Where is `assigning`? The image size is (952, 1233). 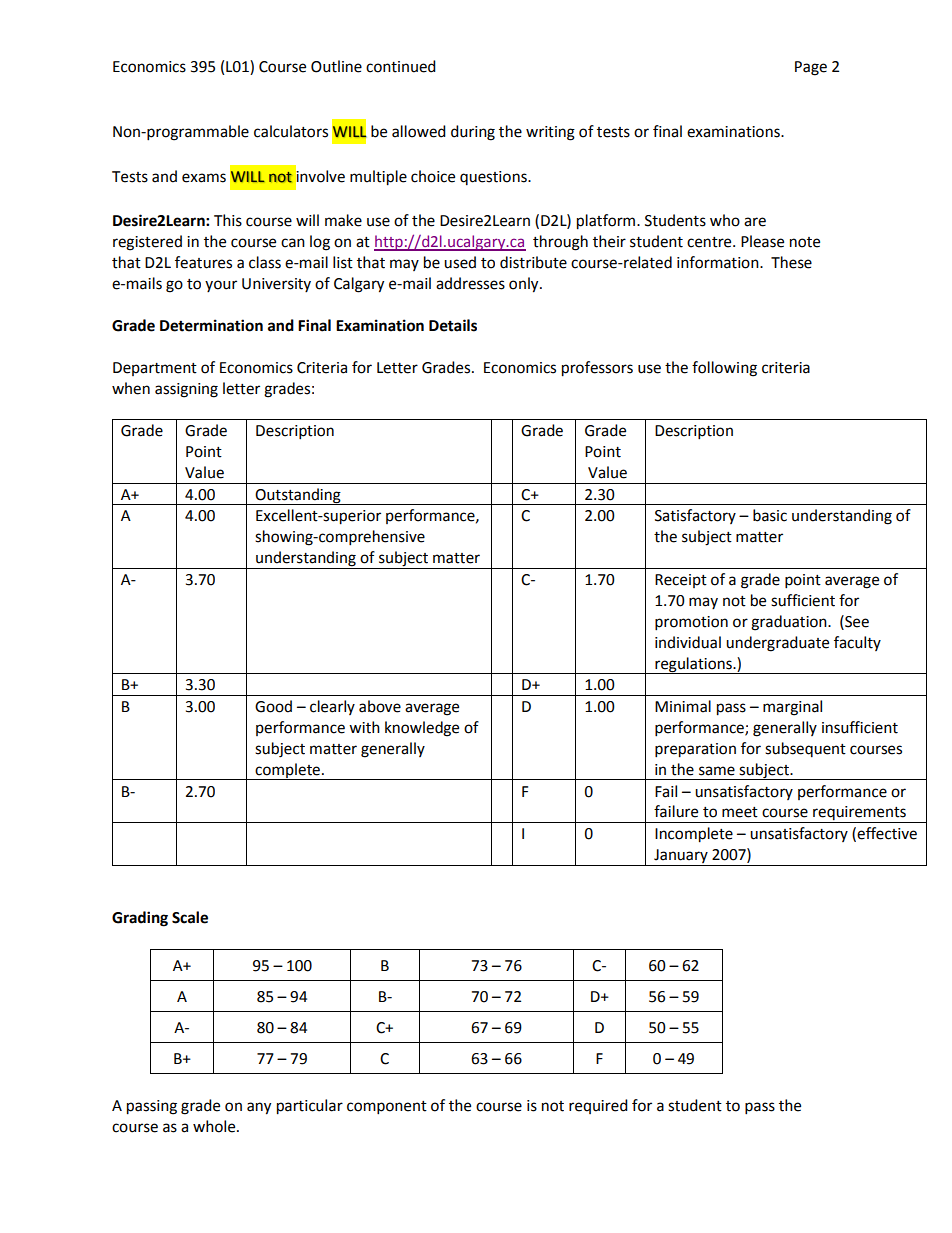 assigning is located at coordinates (186, 390).
